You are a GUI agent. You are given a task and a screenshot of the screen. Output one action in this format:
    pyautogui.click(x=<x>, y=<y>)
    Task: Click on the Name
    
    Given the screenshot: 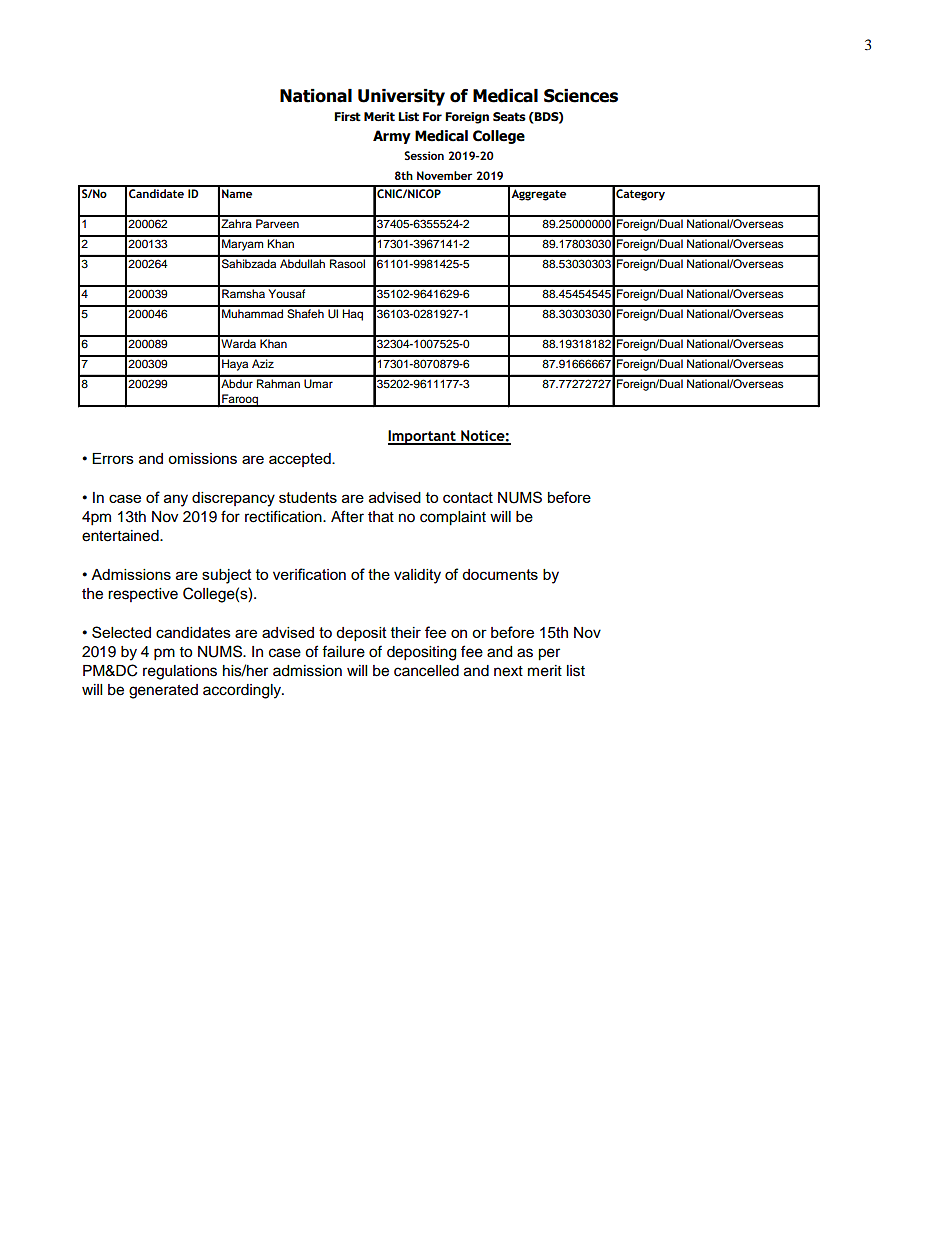 What is the action you would take?
    pyautogui.click(x=237, y=193)
